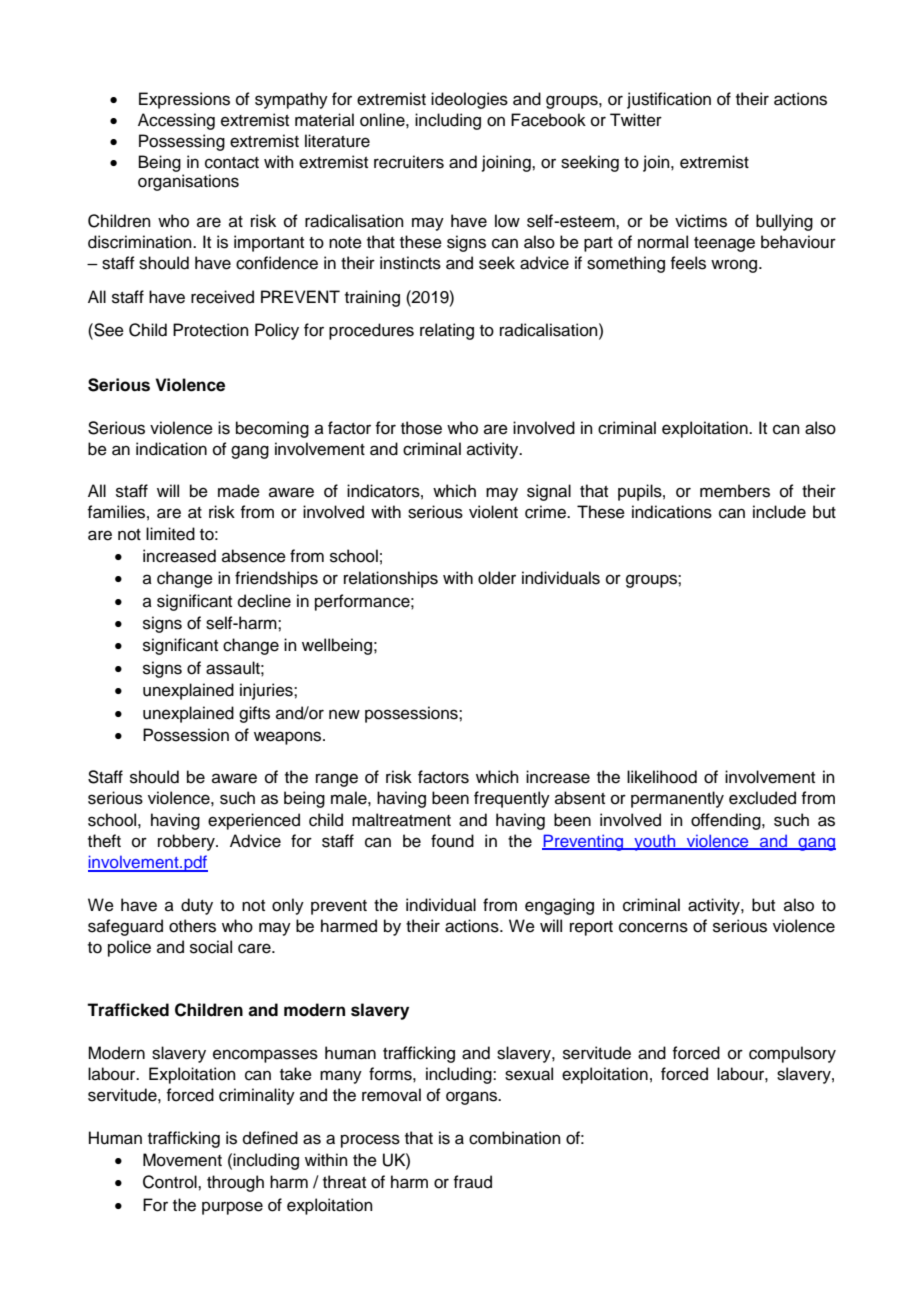 The height and width of the screenshot is (1308, 924). Describe the element at coordinates (493, 512) in the screenshot. I see `violent` at that location.
